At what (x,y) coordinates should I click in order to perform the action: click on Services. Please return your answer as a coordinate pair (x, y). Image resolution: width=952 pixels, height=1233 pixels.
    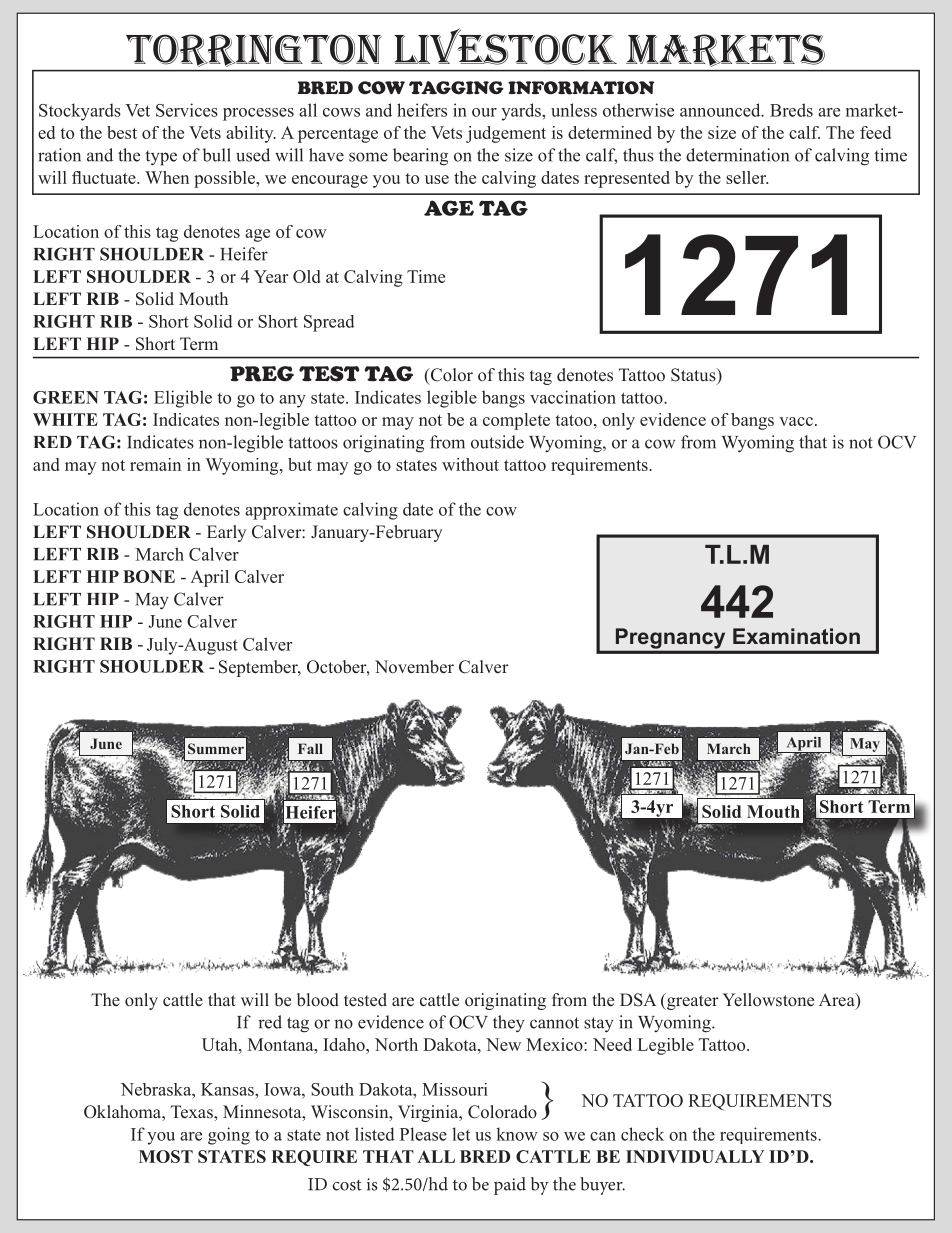
    Looking at the image, I should click on (187, 110).
